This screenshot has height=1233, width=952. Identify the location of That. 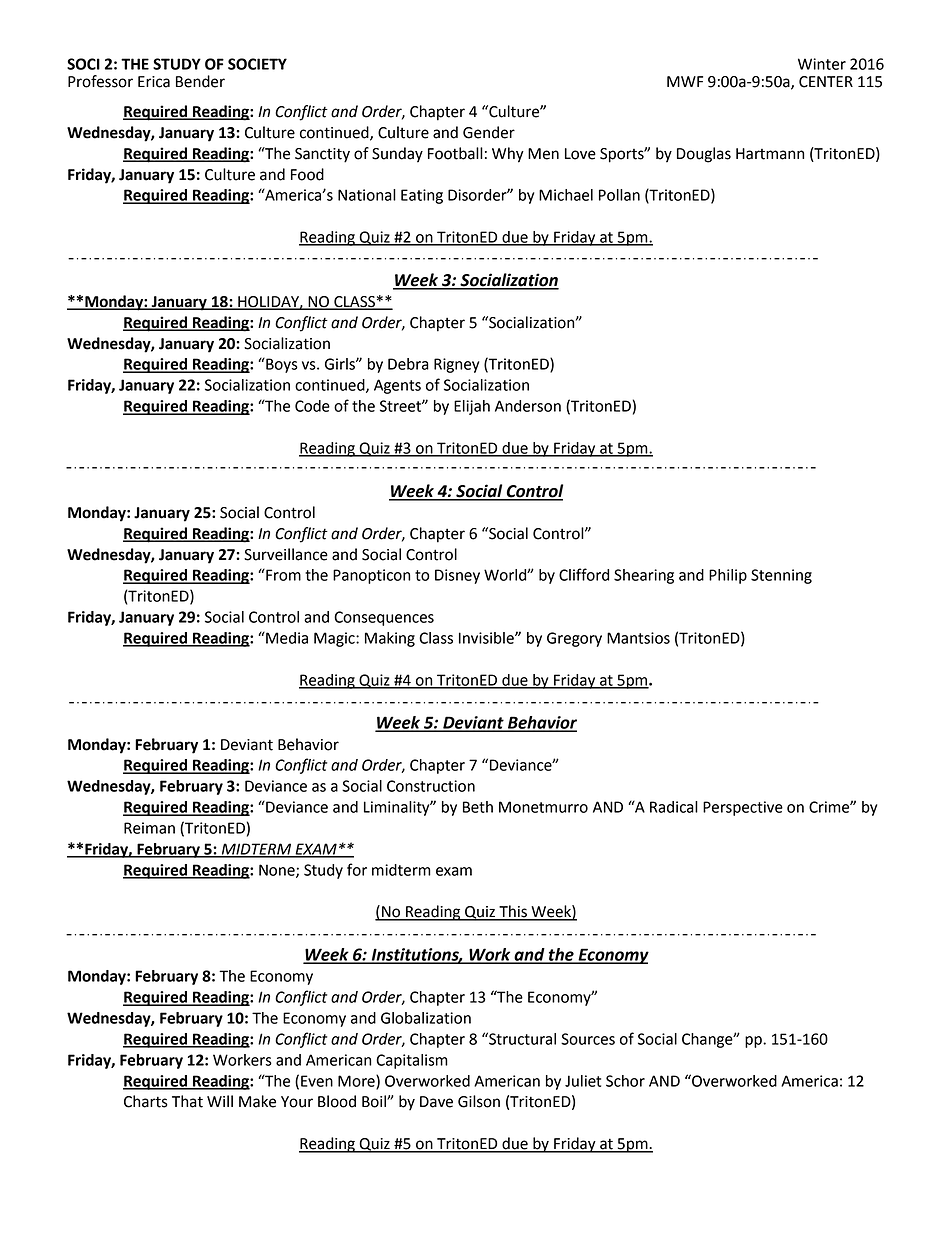
(187, 1101).
